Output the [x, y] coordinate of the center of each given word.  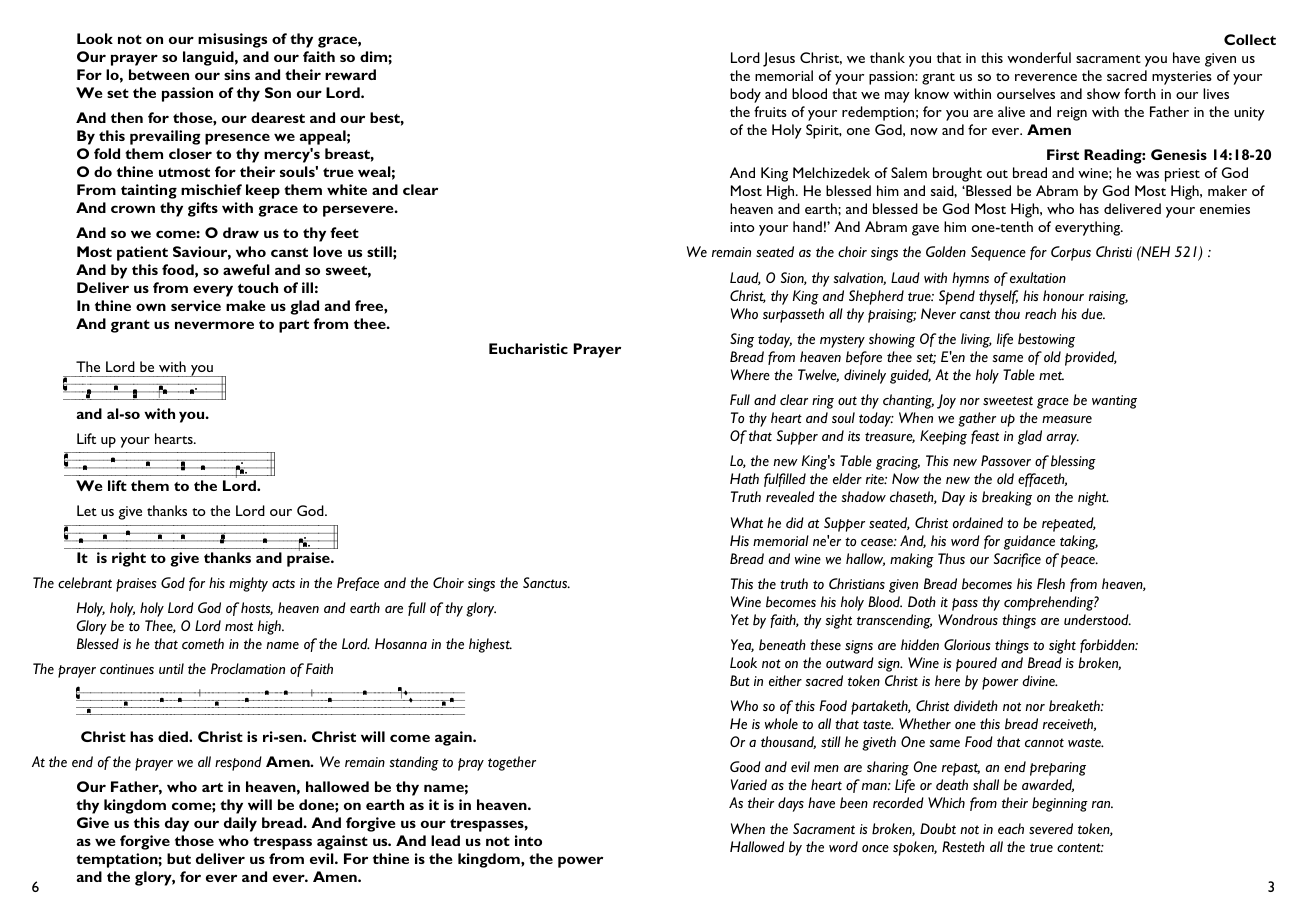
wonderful [1039, 57]
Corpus [1071, 253]
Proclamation [248, 668]
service [196, 305]
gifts [203, 209]
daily [240, 824]
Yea [742, 645]
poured [976, 664]
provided [1091, 358]
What [747, 522]
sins [237, 74]
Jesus [779, 59]
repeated [1069, 524]
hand [807, 226]
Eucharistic [528, 348]
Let [87, 510]
